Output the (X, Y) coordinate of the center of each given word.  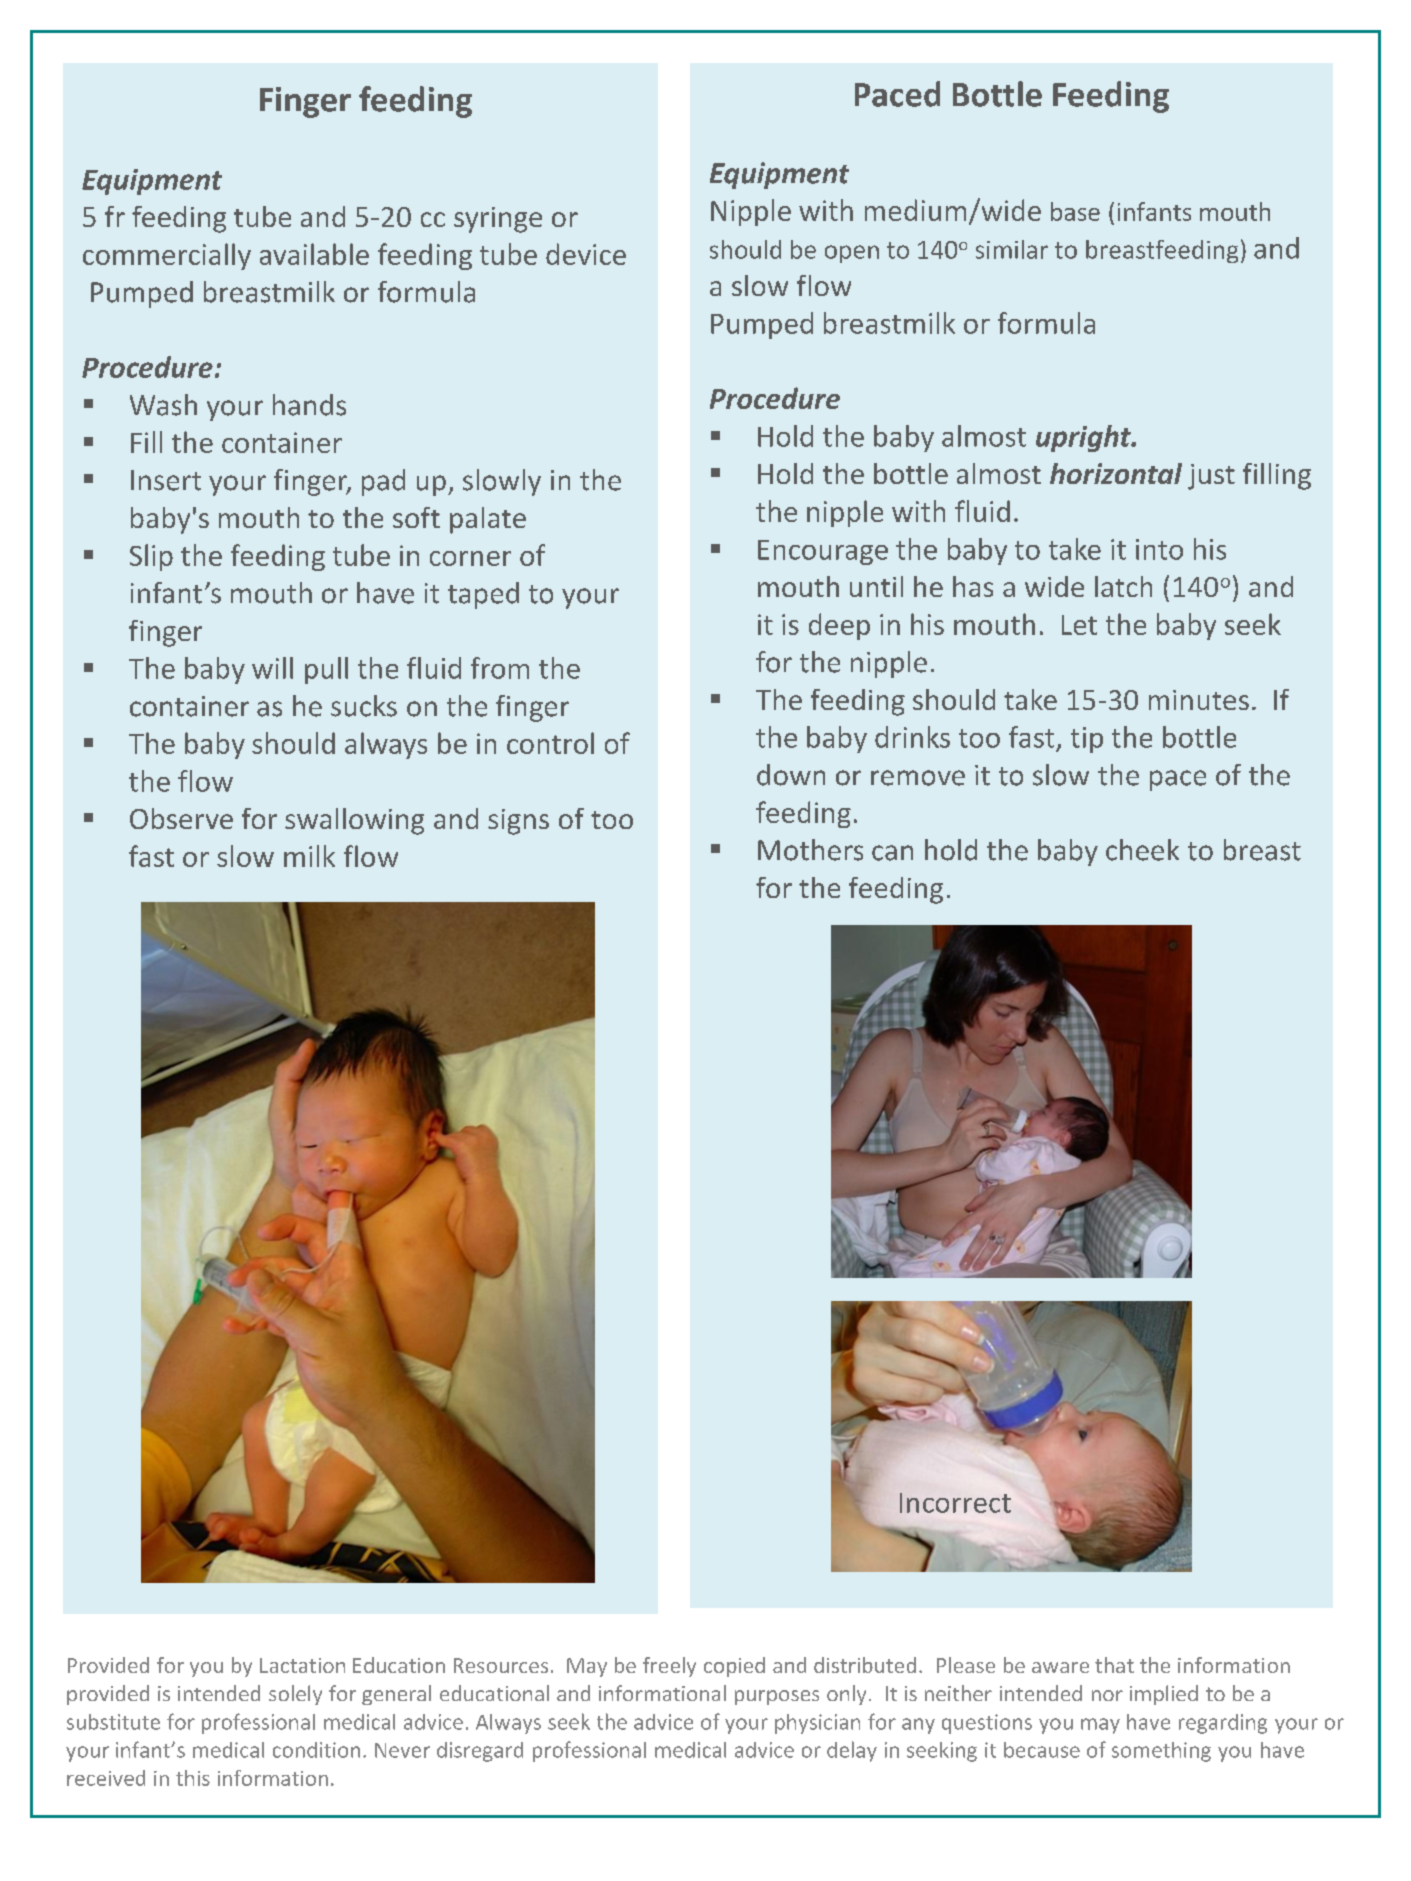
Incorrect (955, 1503)
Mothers (810, 850)
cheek (1142, 850)
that (1114, 1665)
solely (295, 1695)
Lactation (302, 1665)
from (500, 668)
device (586, 254)
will (272, 668)
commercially (167, 256)
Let (1079, 625)
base (1075, 211)
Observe (181, 818)
